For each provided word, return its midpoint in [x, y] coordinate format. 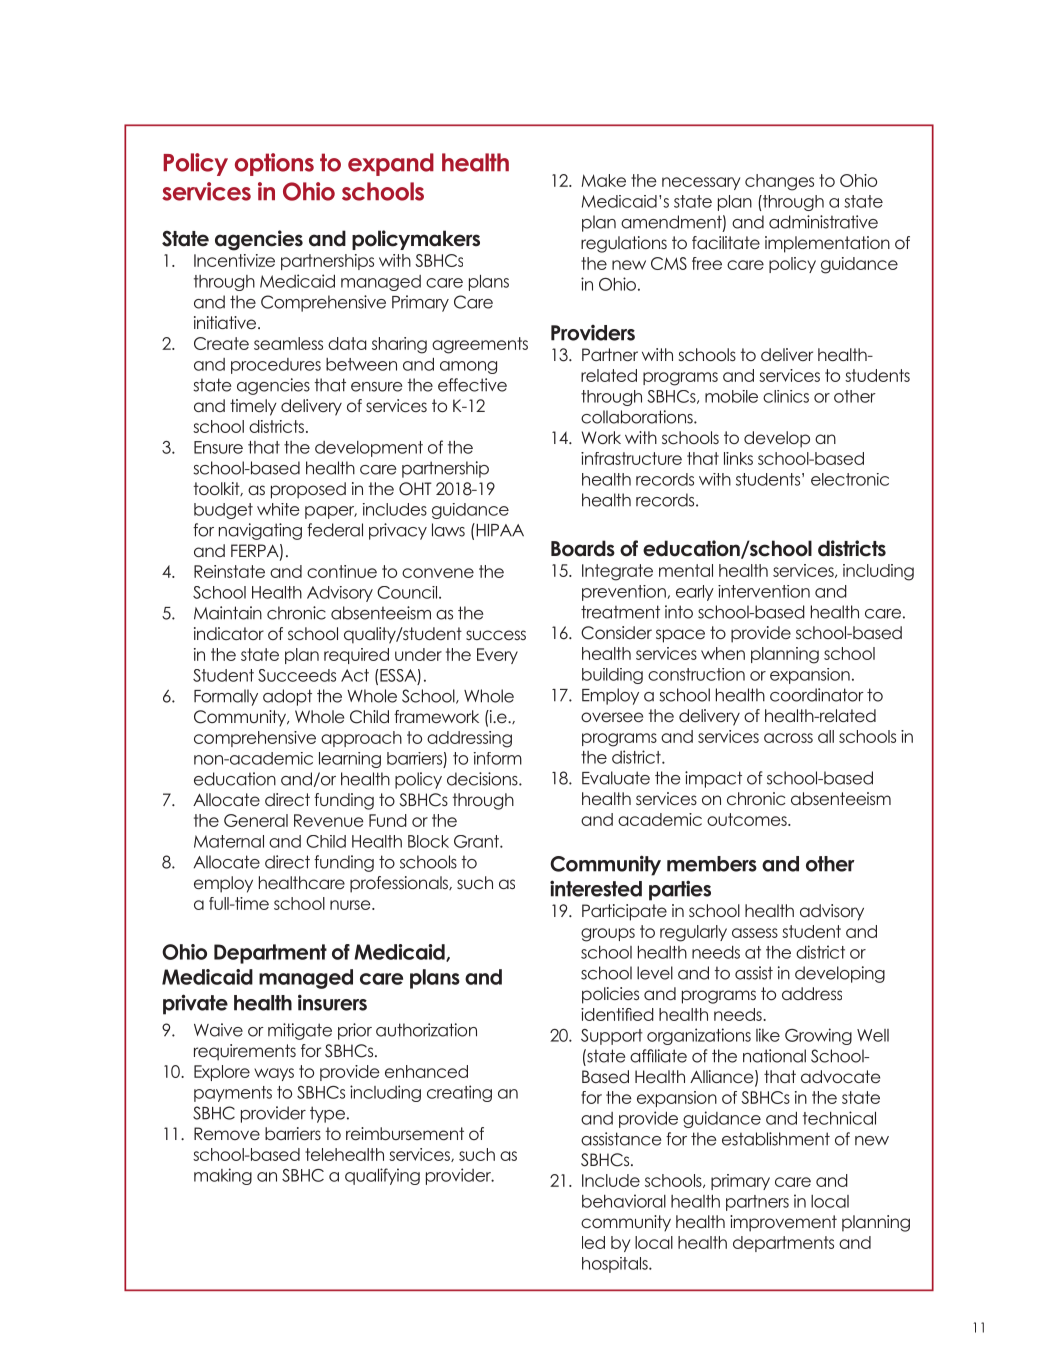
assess [755, 933]
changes [779, 182]
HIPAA [499, 530]
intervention [764, 591]
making [223, 1176]
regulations [624, 244]
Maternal [229, 841]
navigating [260, 531]
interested [596, 888]
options [274, 164]
